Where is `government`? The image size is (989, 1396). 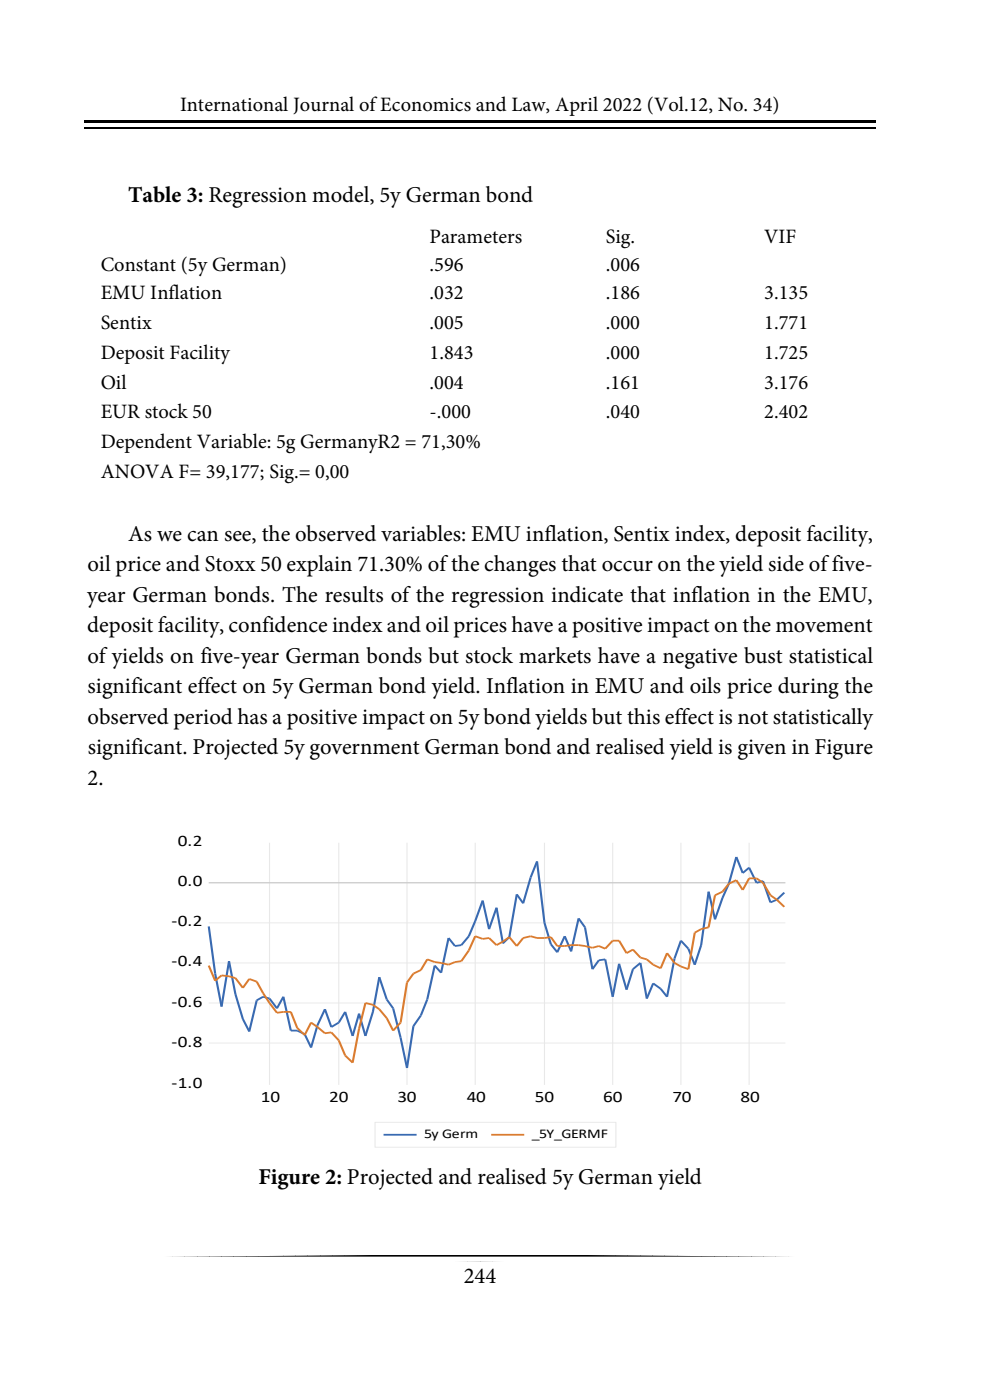 government is located at coordinates (365, 750).
